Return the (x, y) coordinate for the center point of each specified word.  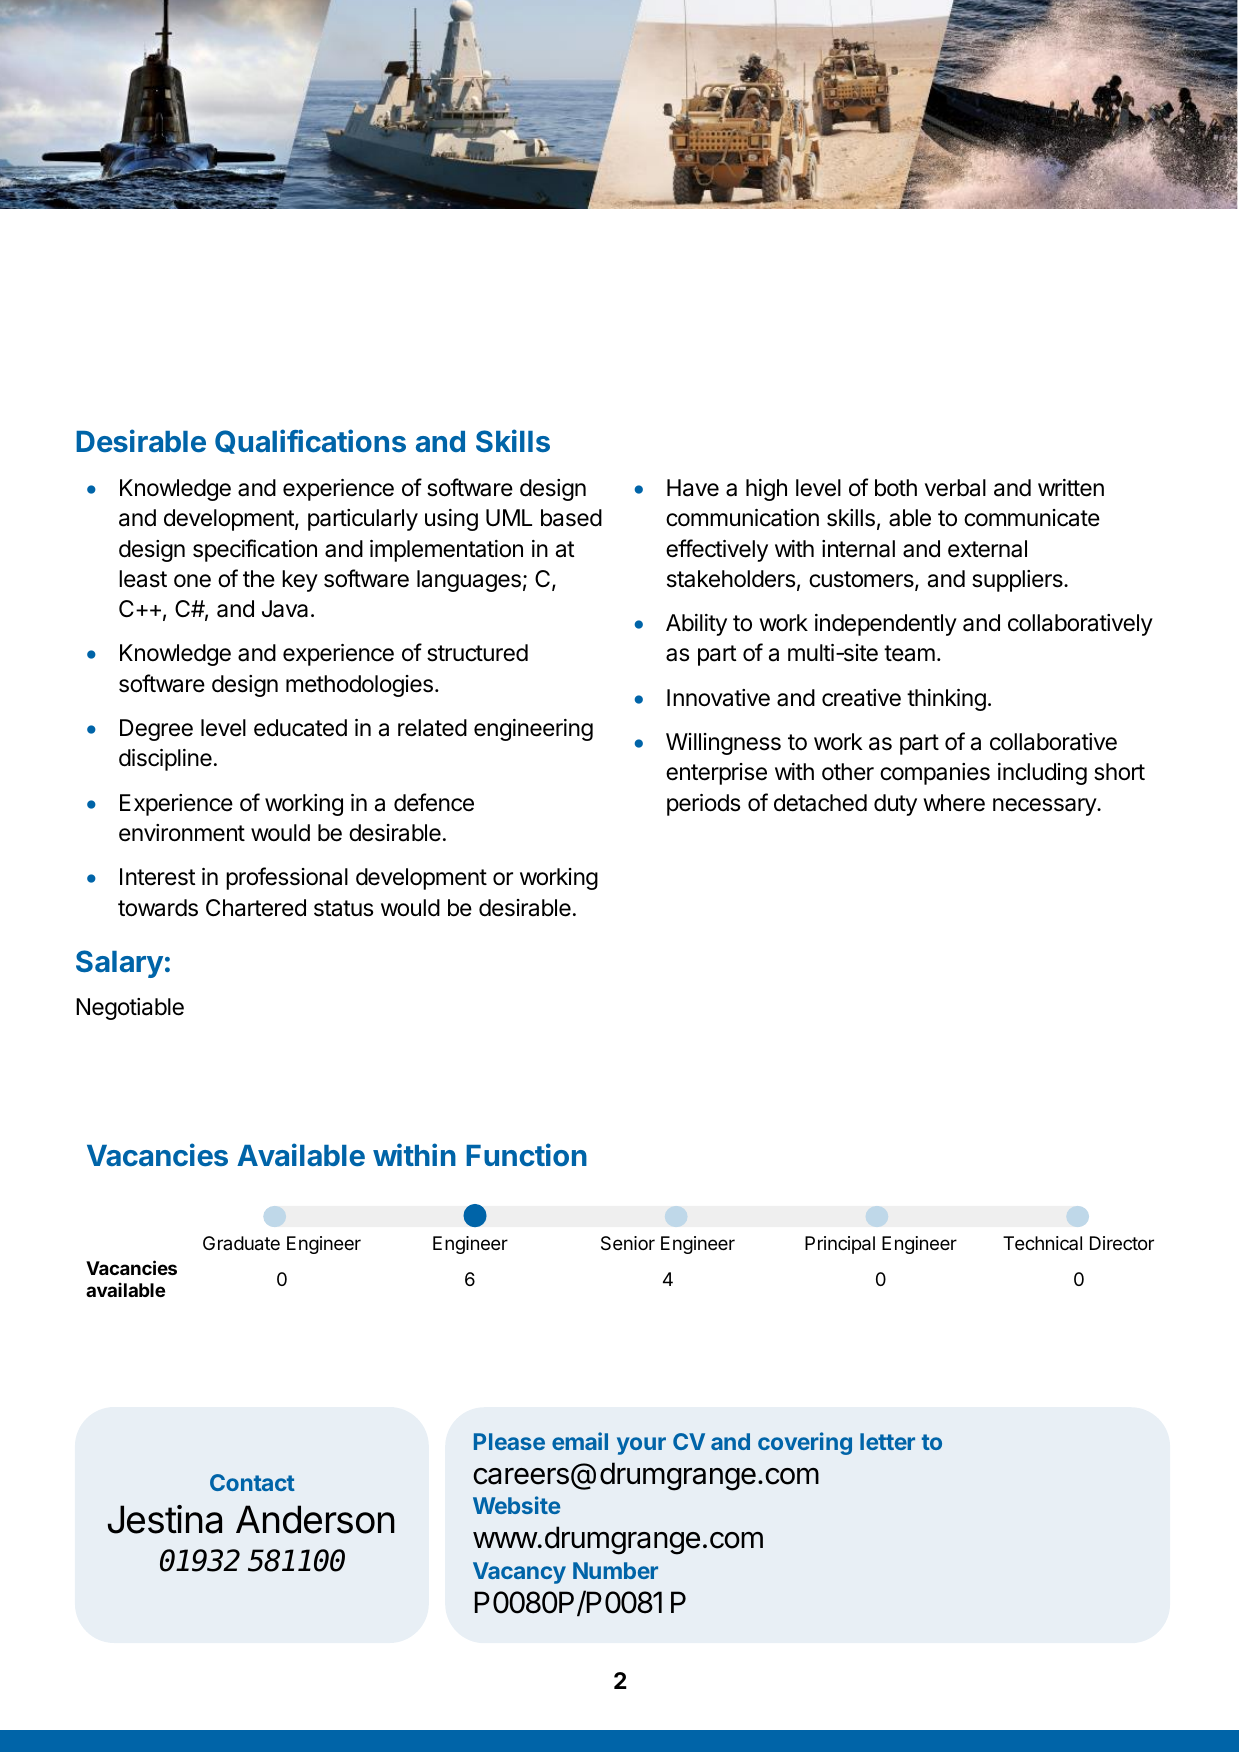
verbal (955, 488)
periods (703, 805)
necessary (1045, 807)
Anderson (315, 1519)
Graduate (241, 1243)
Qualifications (310, 441)
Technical (1042, 1243)
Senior (628, 1243)
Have (693, 488)
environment (182, 833)
